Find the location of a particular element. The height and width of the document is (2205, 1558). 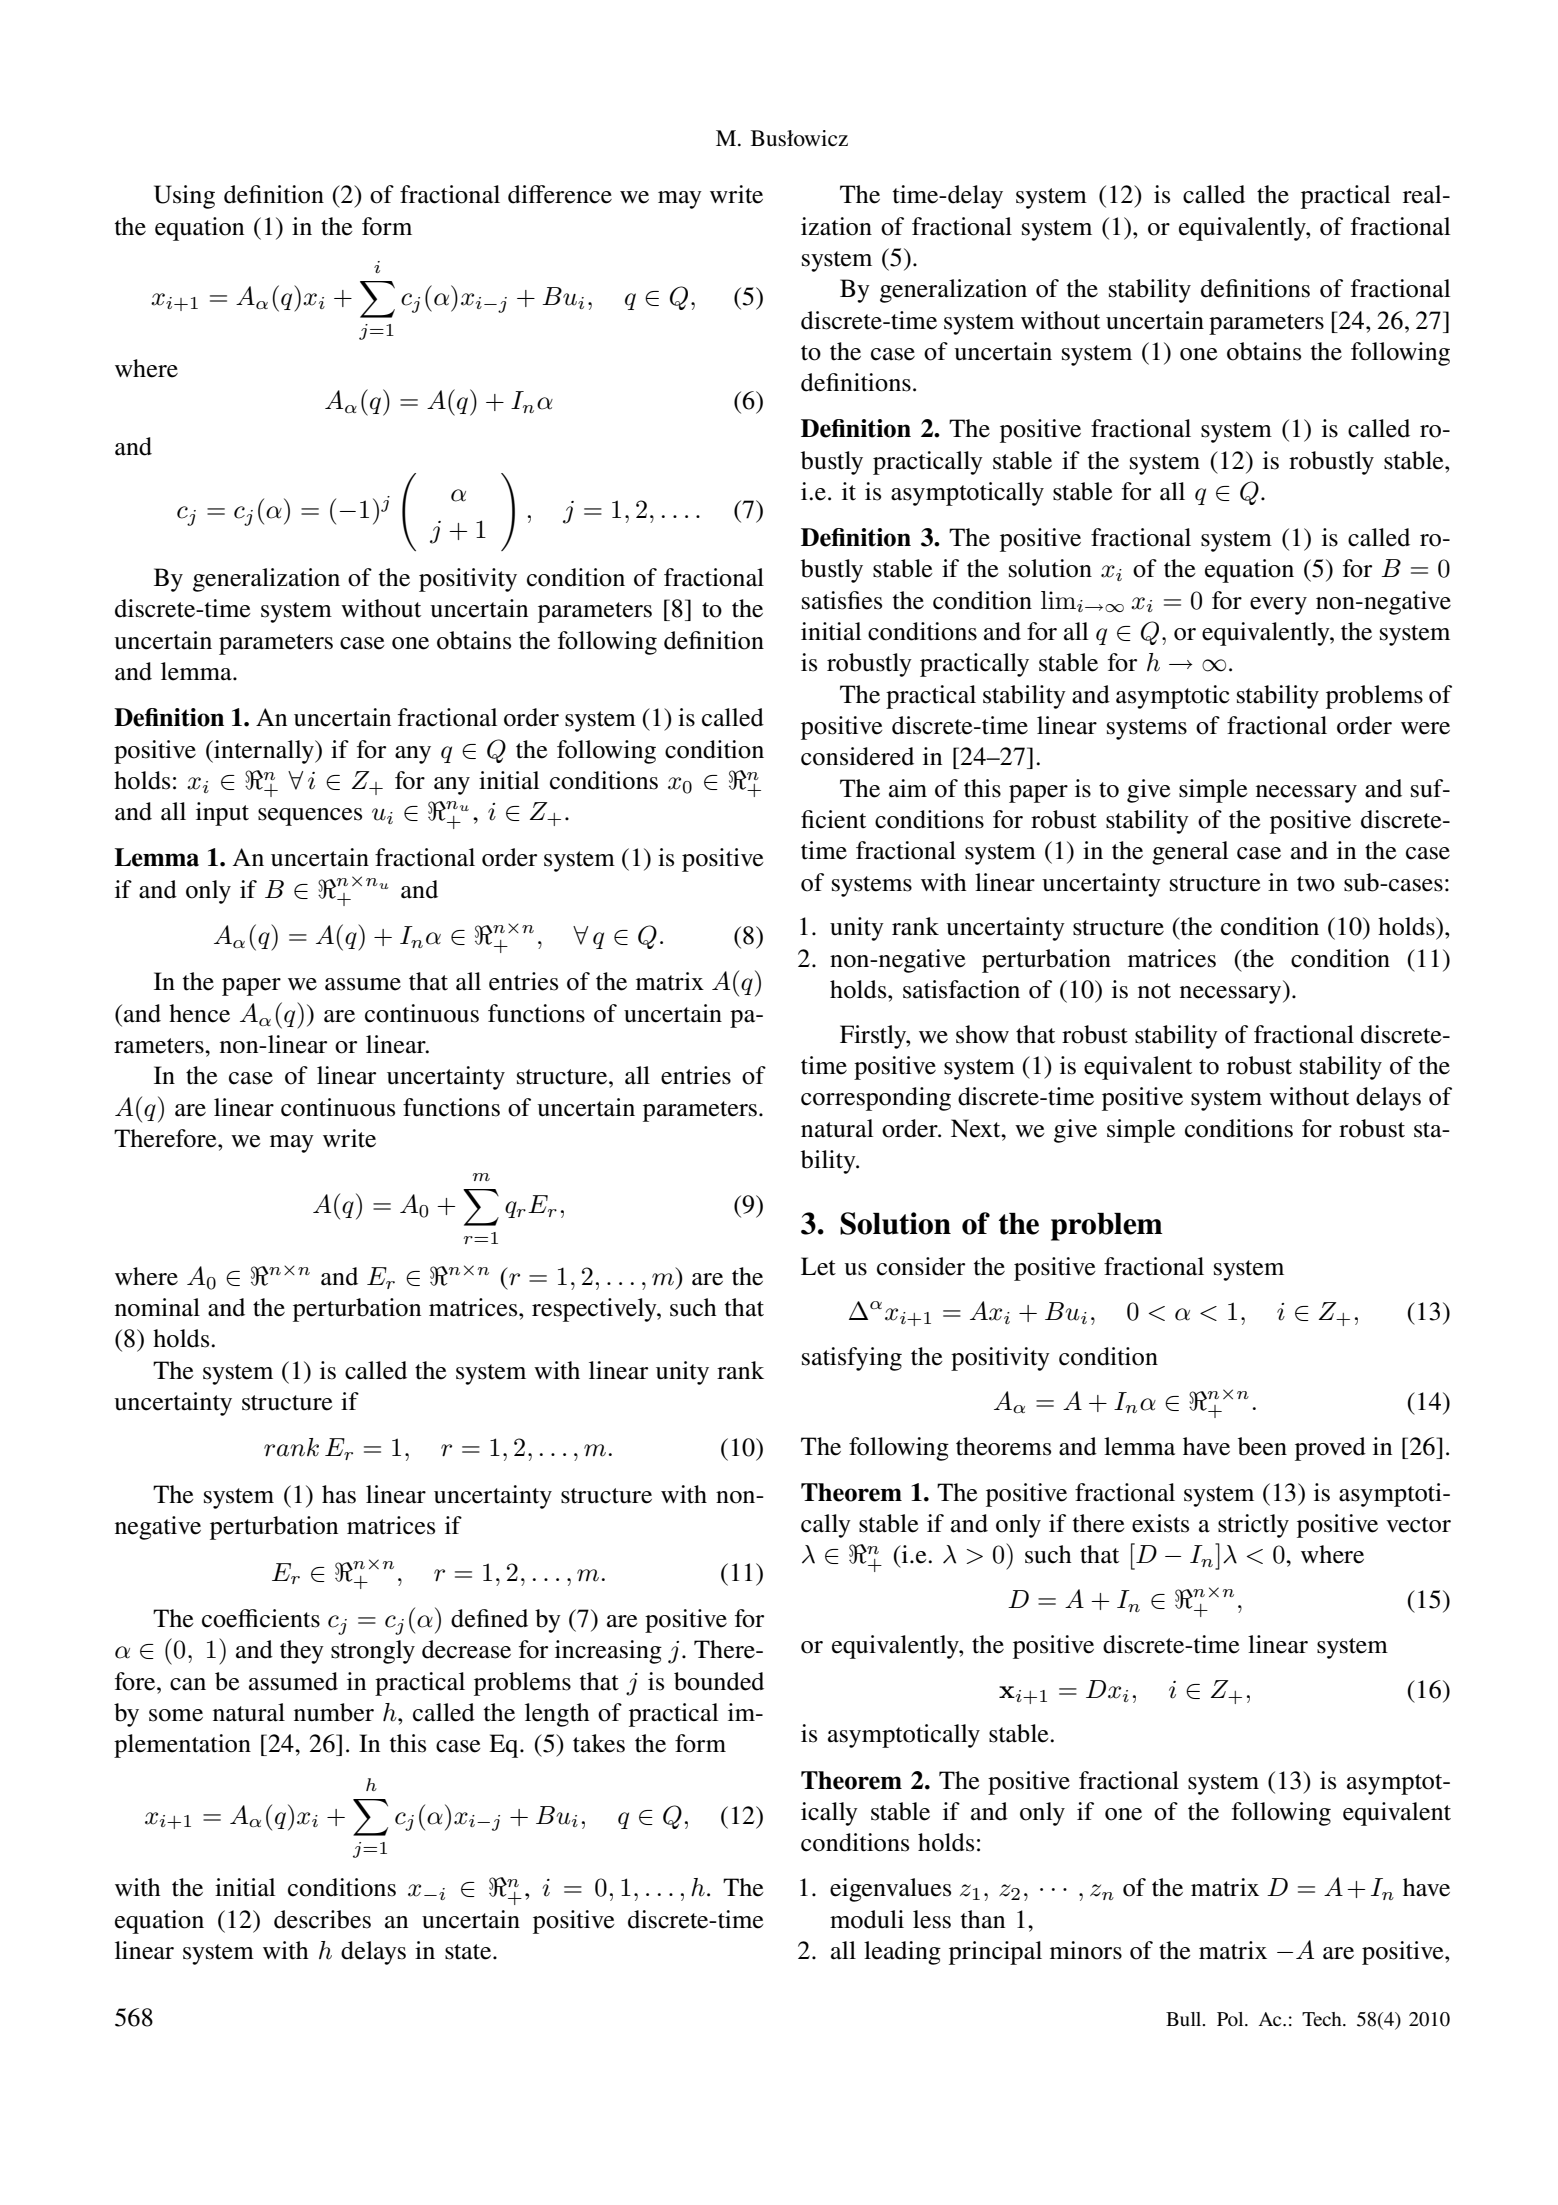

not is located at coordinates (1154, 991).
